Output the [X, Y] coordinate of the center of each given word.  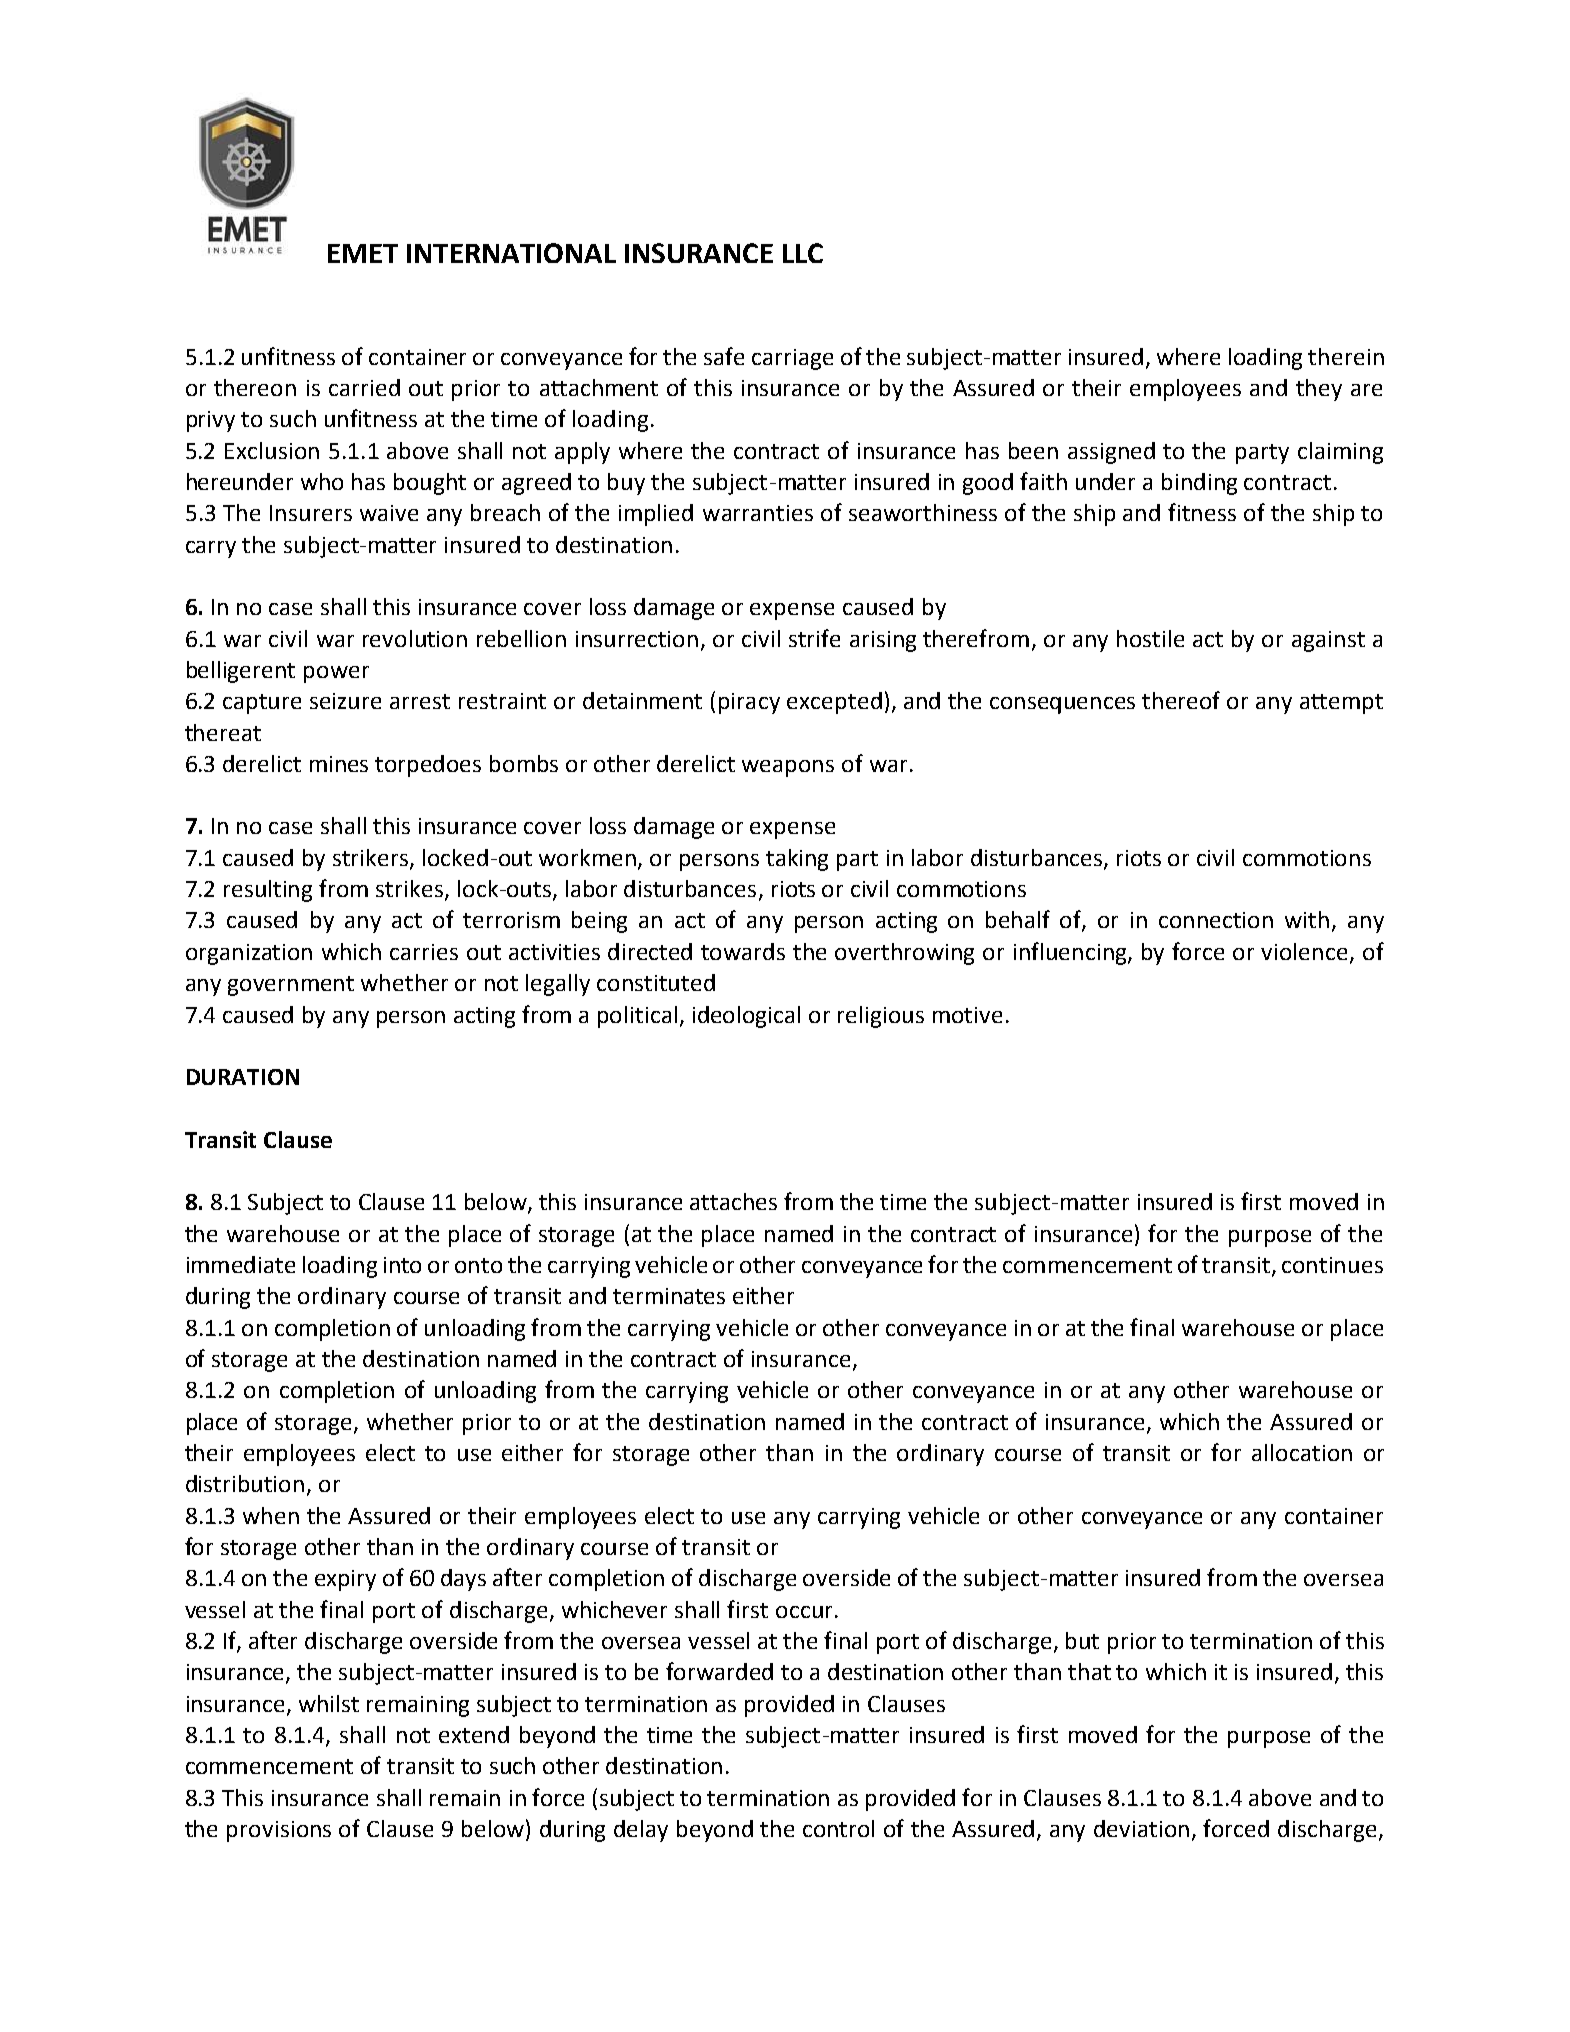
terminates [669, 1296]
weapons [788, 768]
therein [1346, 356]
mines [339, 764]
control [838, 1828]
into [402, 1265]
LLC [803, 253]
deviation [1141, 1828]
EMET [363, 253]
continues [1332, 1265]
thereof [1181, 700]
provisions [279, 1831]
